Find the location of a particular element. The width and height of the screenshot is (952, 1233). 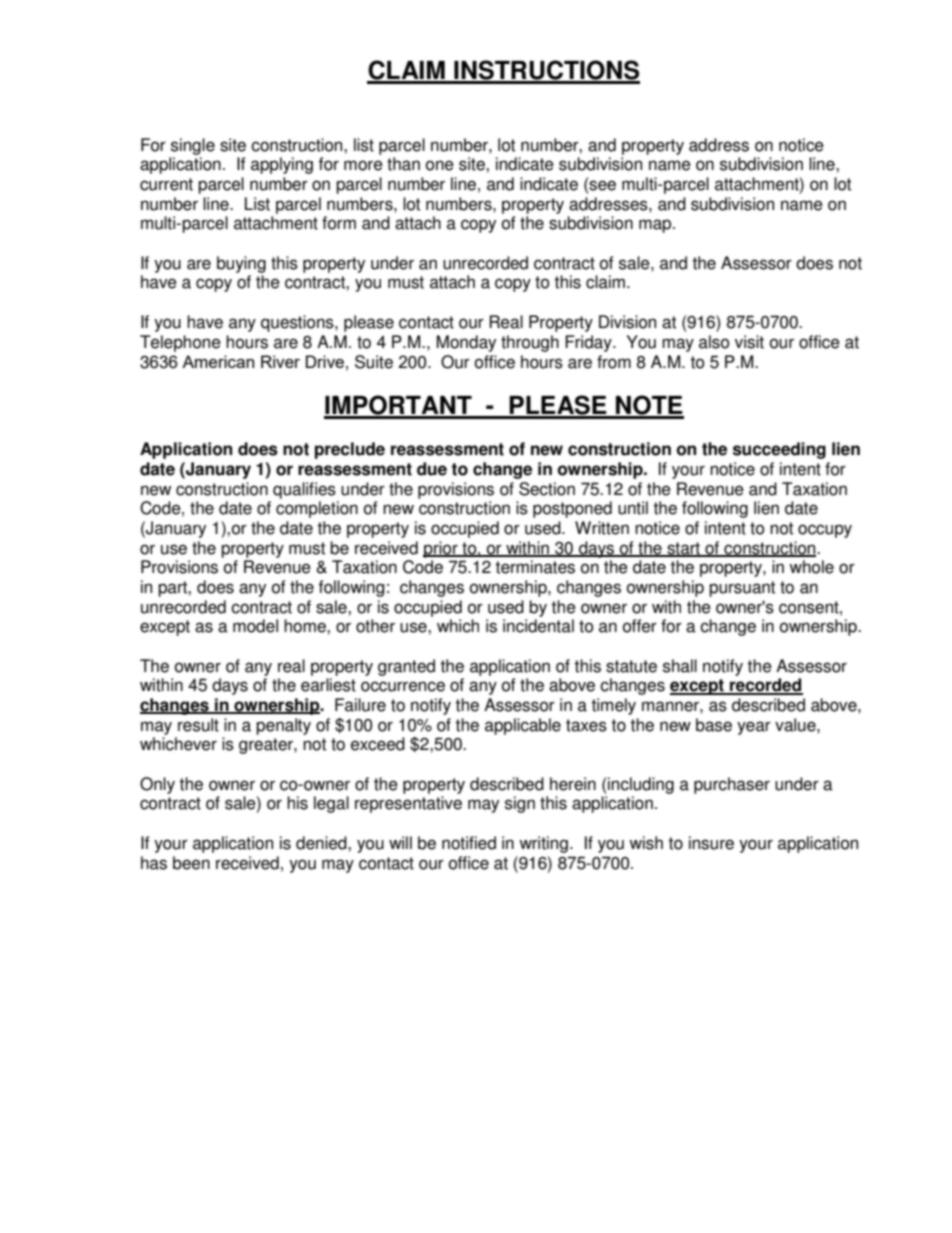

qualifies is located at coordinates (304, 490).
